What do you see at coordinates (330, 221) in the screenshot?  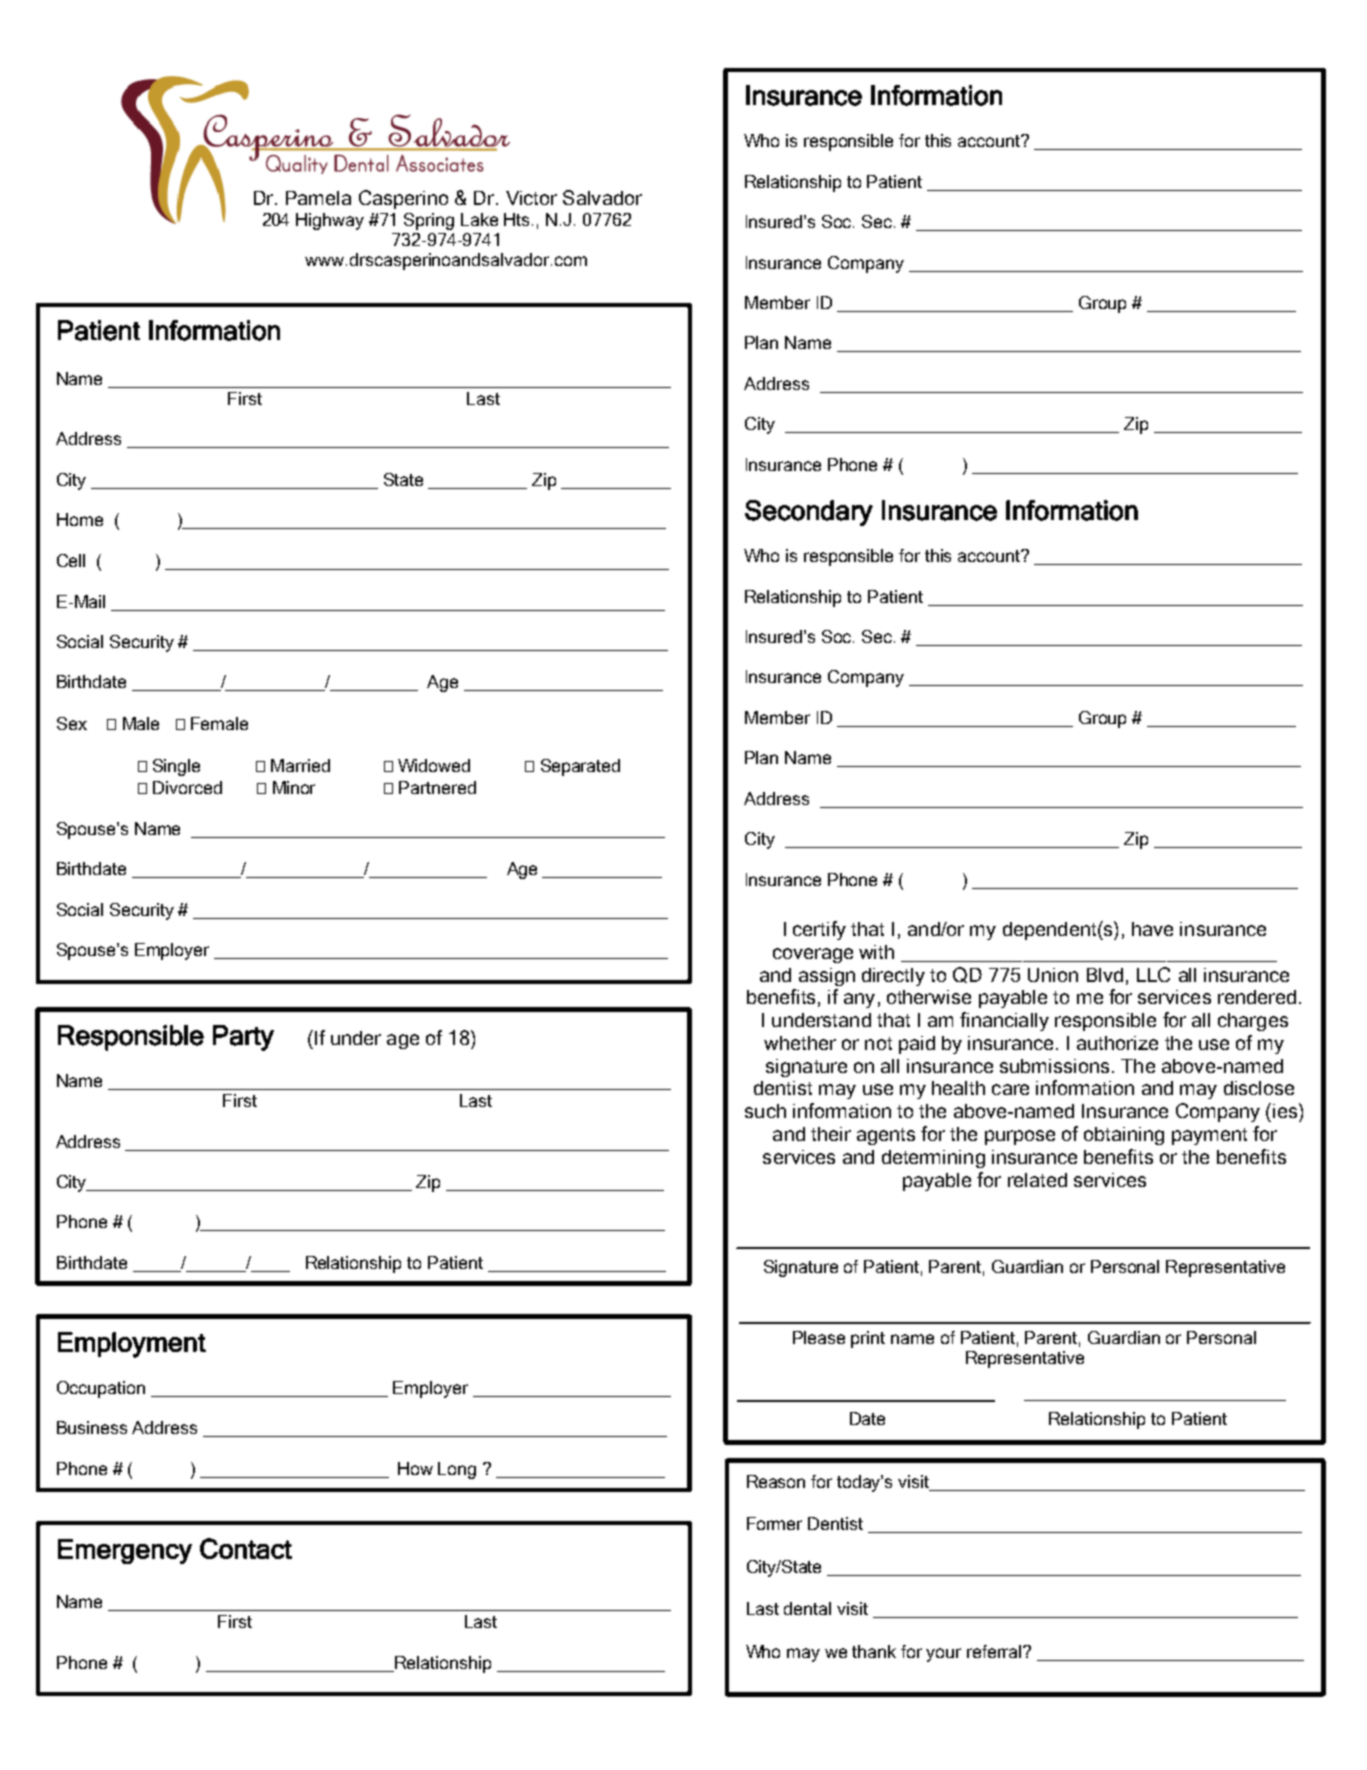 I see `Highway` at bounding box center [330, 221].
